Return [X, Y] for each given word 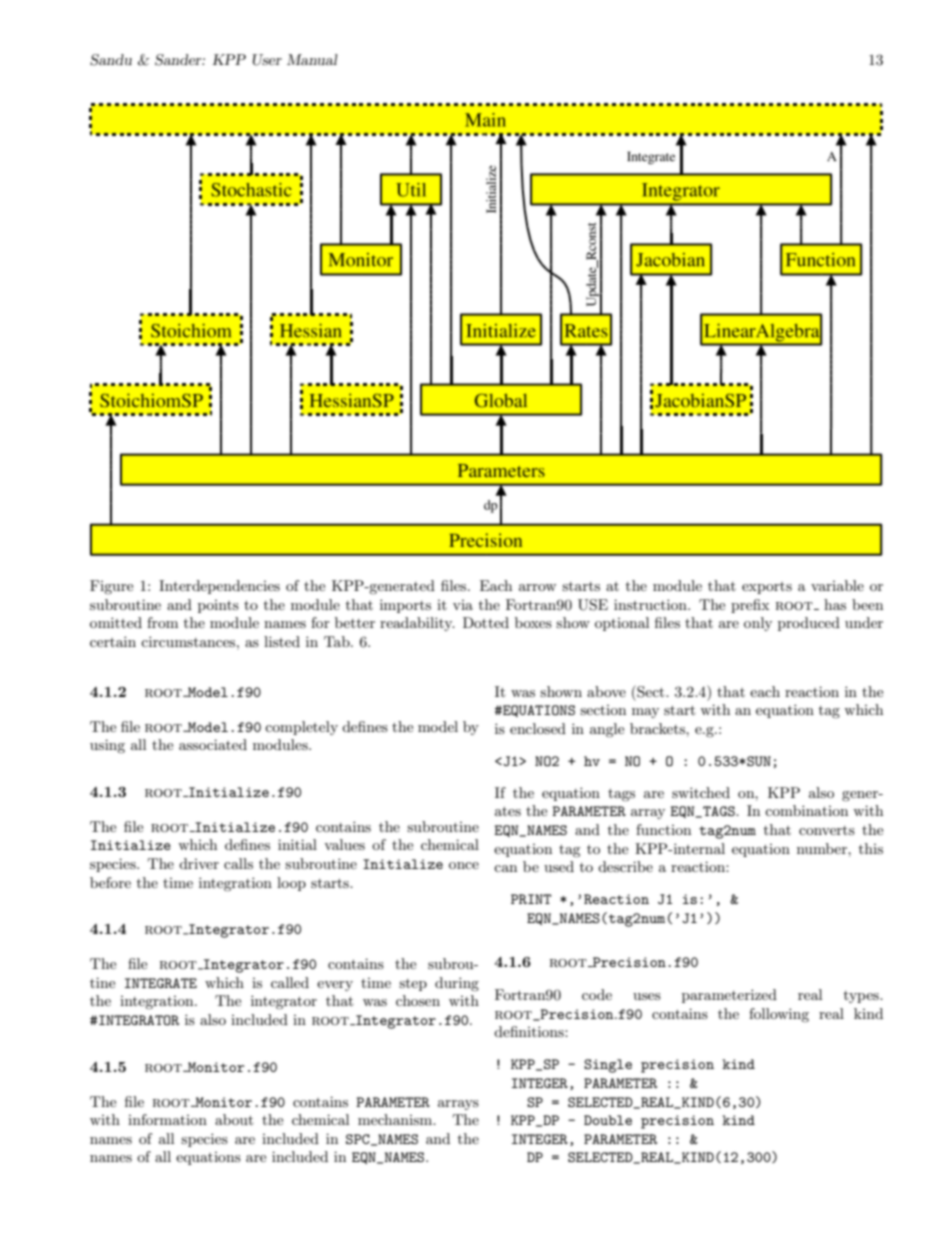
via [463, 605]
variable [837, 585]
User [267, 60]
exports [767, 588]
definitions [530, 1031]
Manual [312, 59]
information [167, 1119]
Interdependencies [219, 587]
